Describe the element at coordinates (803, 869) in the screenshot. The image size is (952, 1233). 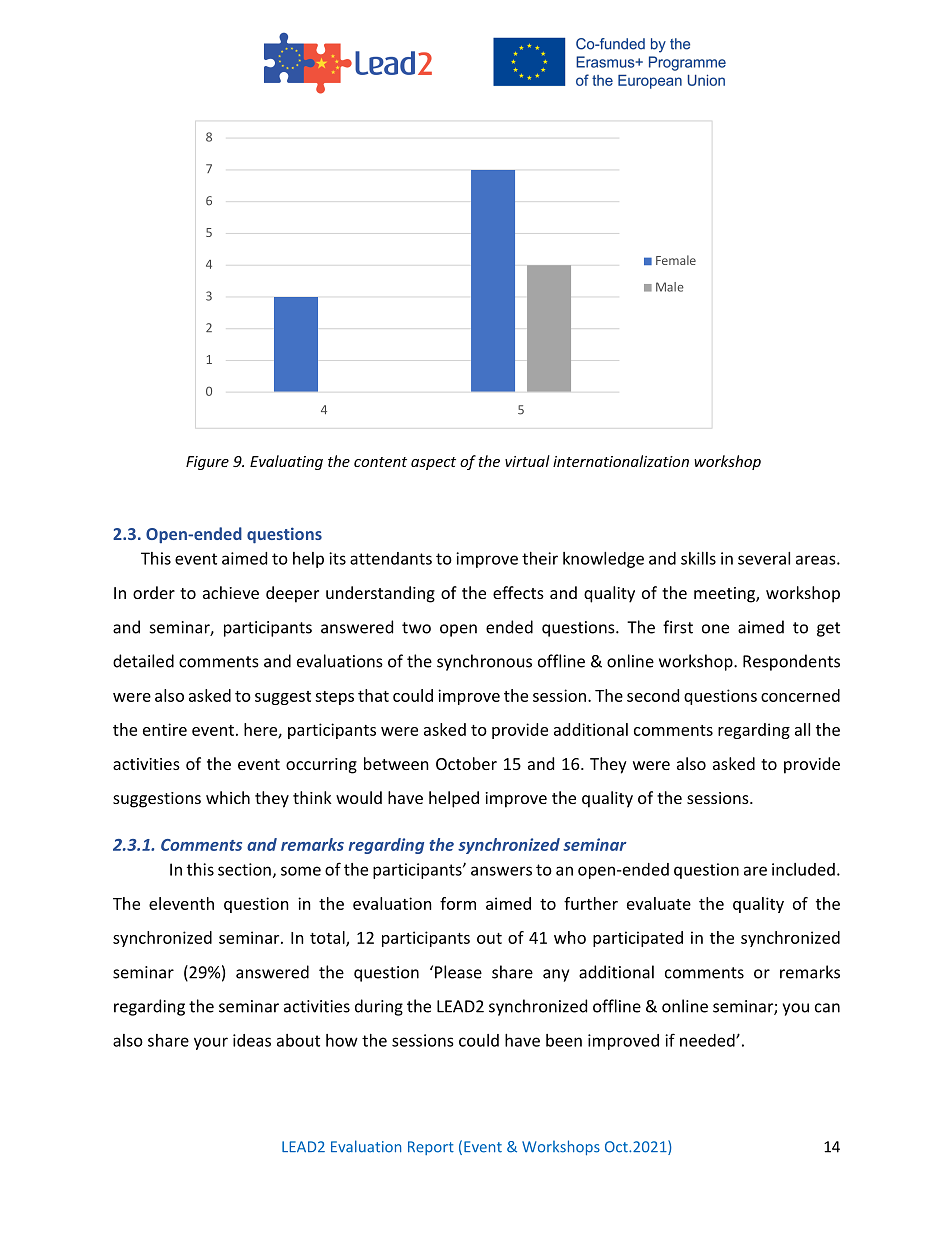
I see `included` at that location.
